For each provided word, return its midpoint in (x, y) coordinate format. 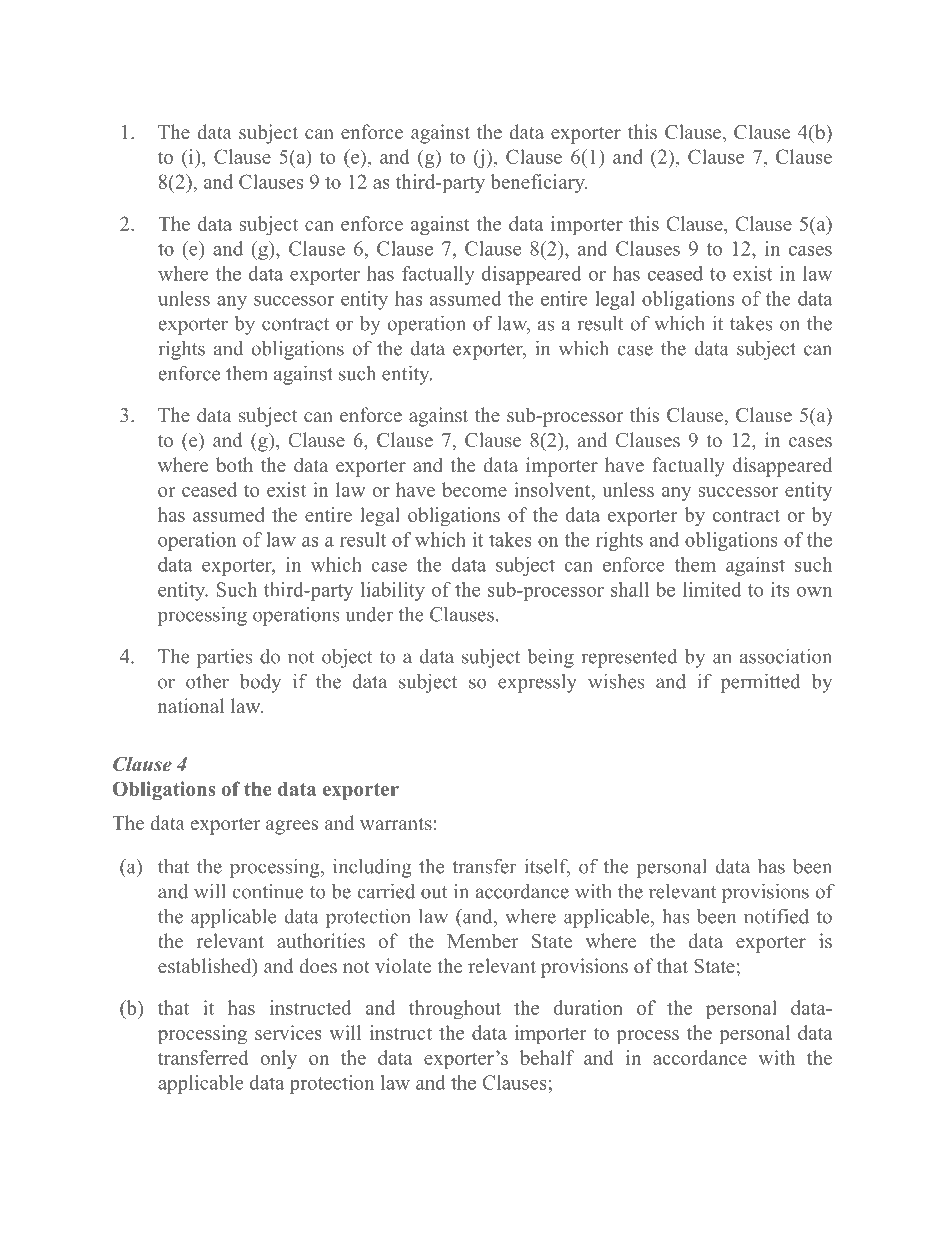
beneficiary (539, 183)
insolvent (553, 491)
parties (224, 658)
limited (712, 589)
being (550, 658)
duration (588, 1007)
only (278, 1059)
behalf (547, 1057)
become (474, 489)
